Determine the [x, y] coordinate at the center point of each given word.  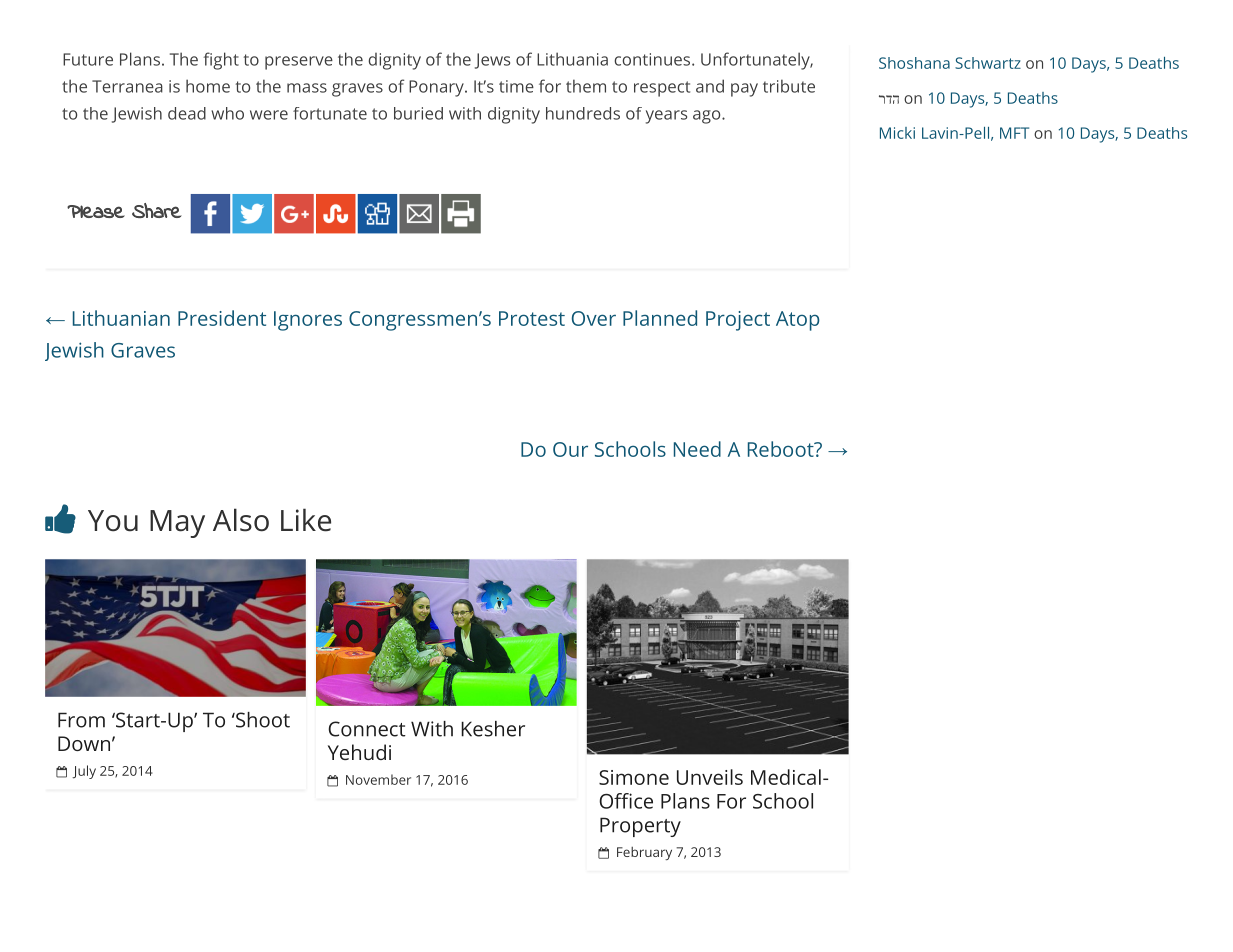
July [84, 772]
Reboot [782, 449]
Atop [798, 321]
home [208, 86]
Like [306, 520]
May [177, 524]
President [222, 318]
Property [640, 827]
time [516, 86]
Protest [532, 318]
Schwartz [988, 63]
